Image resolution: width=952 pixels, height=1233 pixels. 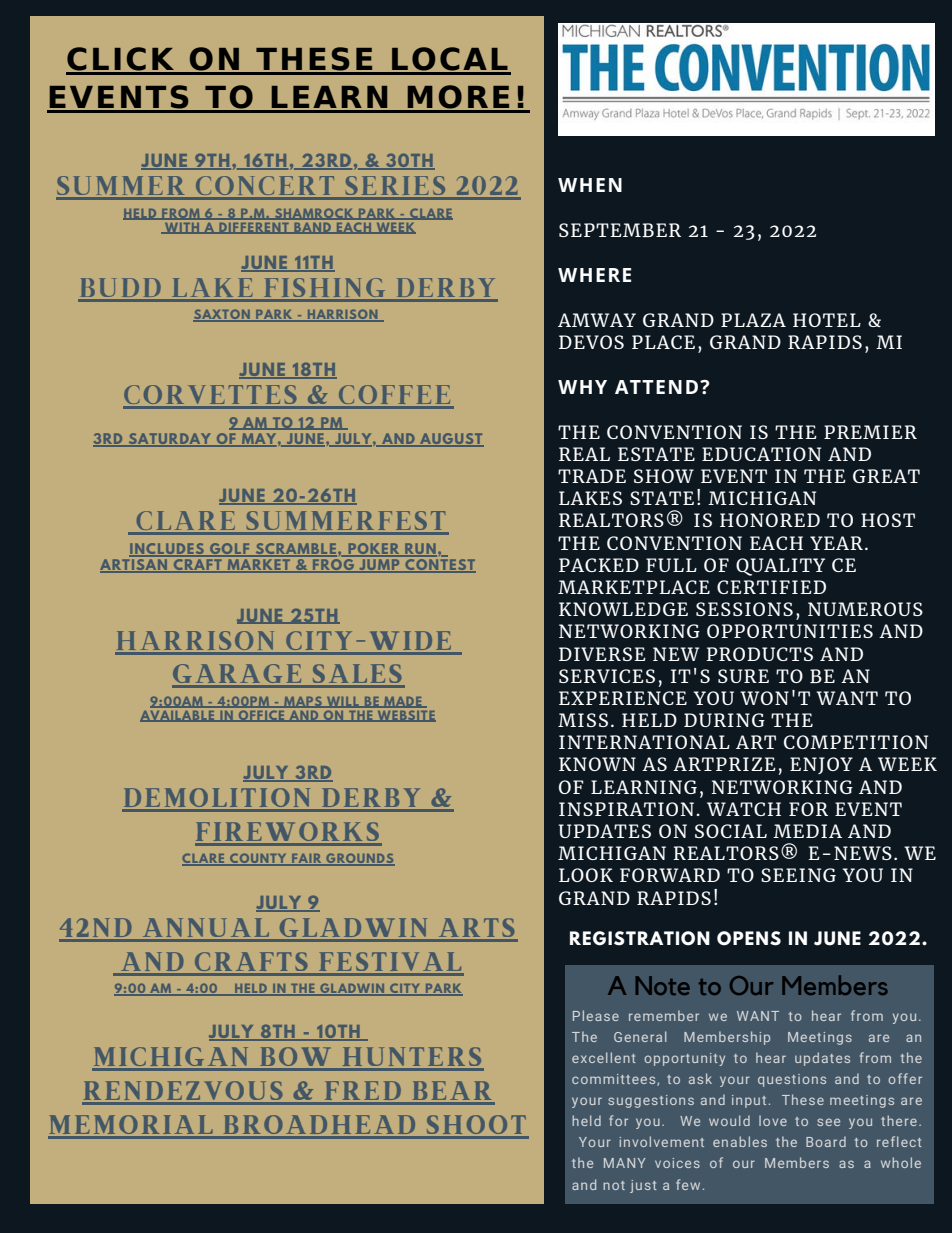 What do you see at coordinates (170, 440) in the page?
I see `SATURDAY` at bounding box center [170, 440].
